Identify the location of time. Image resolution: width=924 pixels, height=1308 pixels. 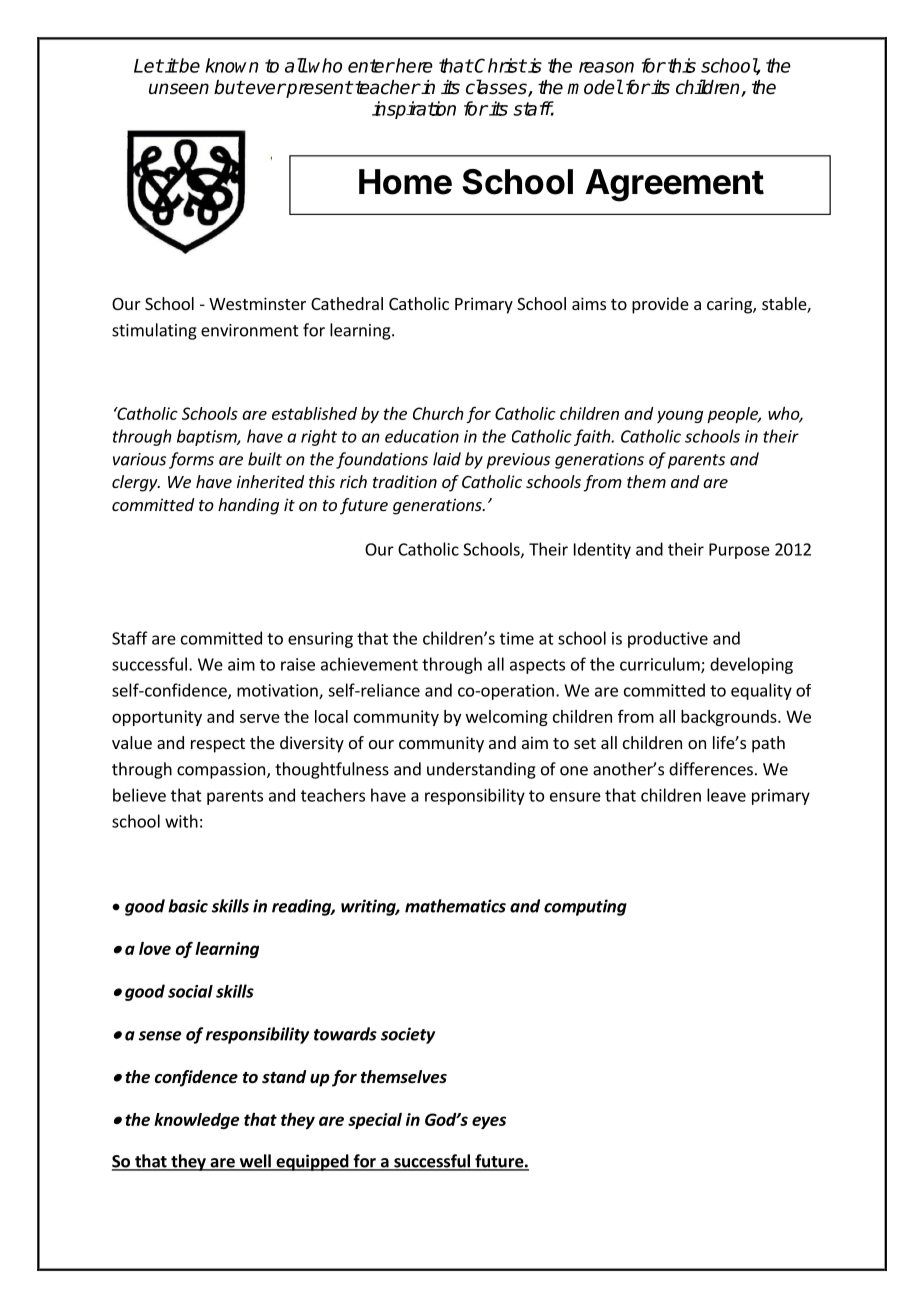
(517, 638).
